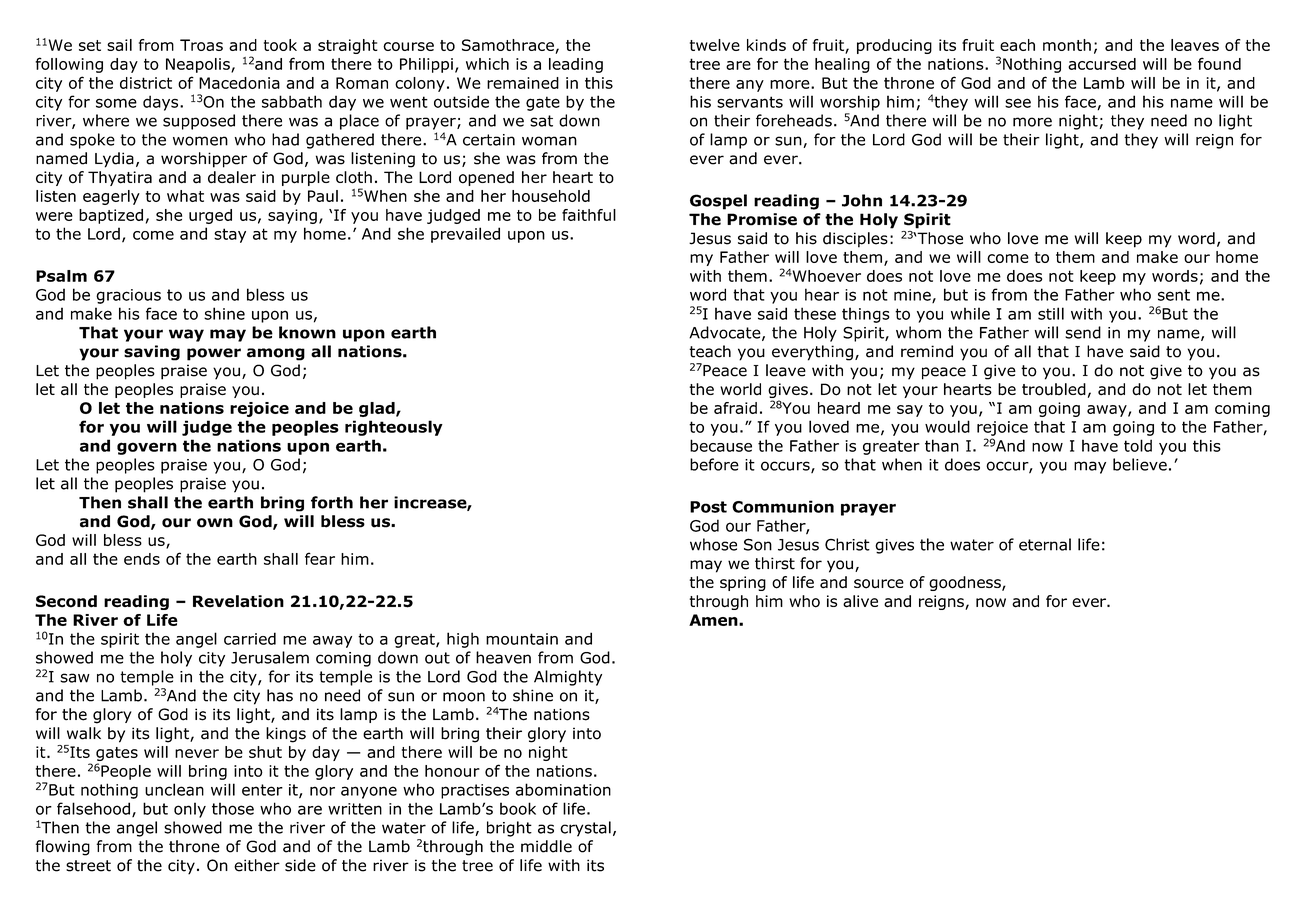 This page has height=924, width=1308. What do you see at coordinates (743, 583) in the page?
I see `spring` at bounding box center [743, 583].
